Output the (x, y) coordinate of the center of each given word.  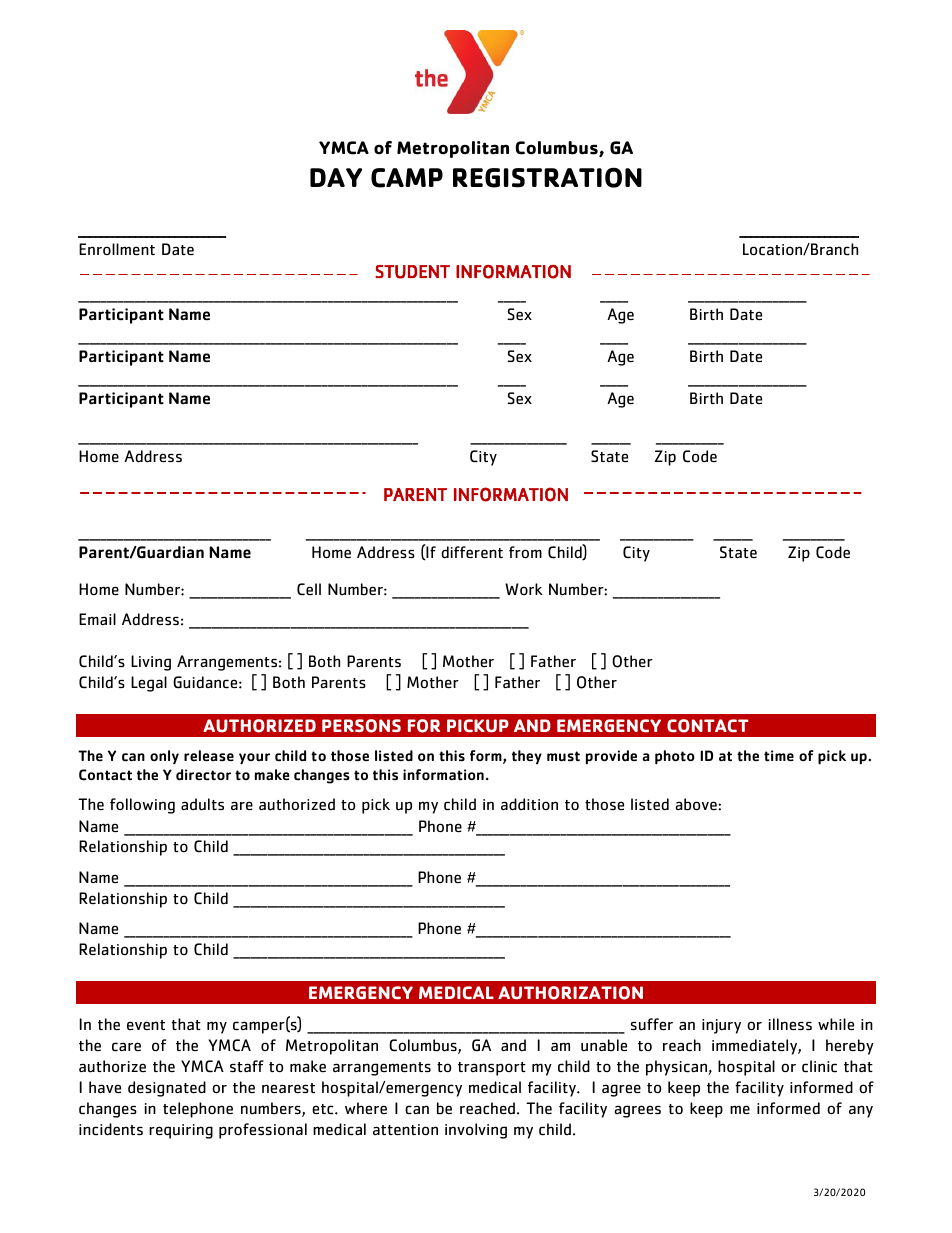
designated (167, 1089)
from (525, 552)
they (527, 757)
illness (790, 1024)
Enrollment (117, 249)
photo (675, 757)
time (779, 755)
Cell (309, 589)
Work (524, 589)
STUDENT (412, 272)
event (146, 1025)
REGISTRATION (547, 177)
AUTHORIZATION (570, 993)
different (472, 552)
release (209, 755)
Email (97, 619)
